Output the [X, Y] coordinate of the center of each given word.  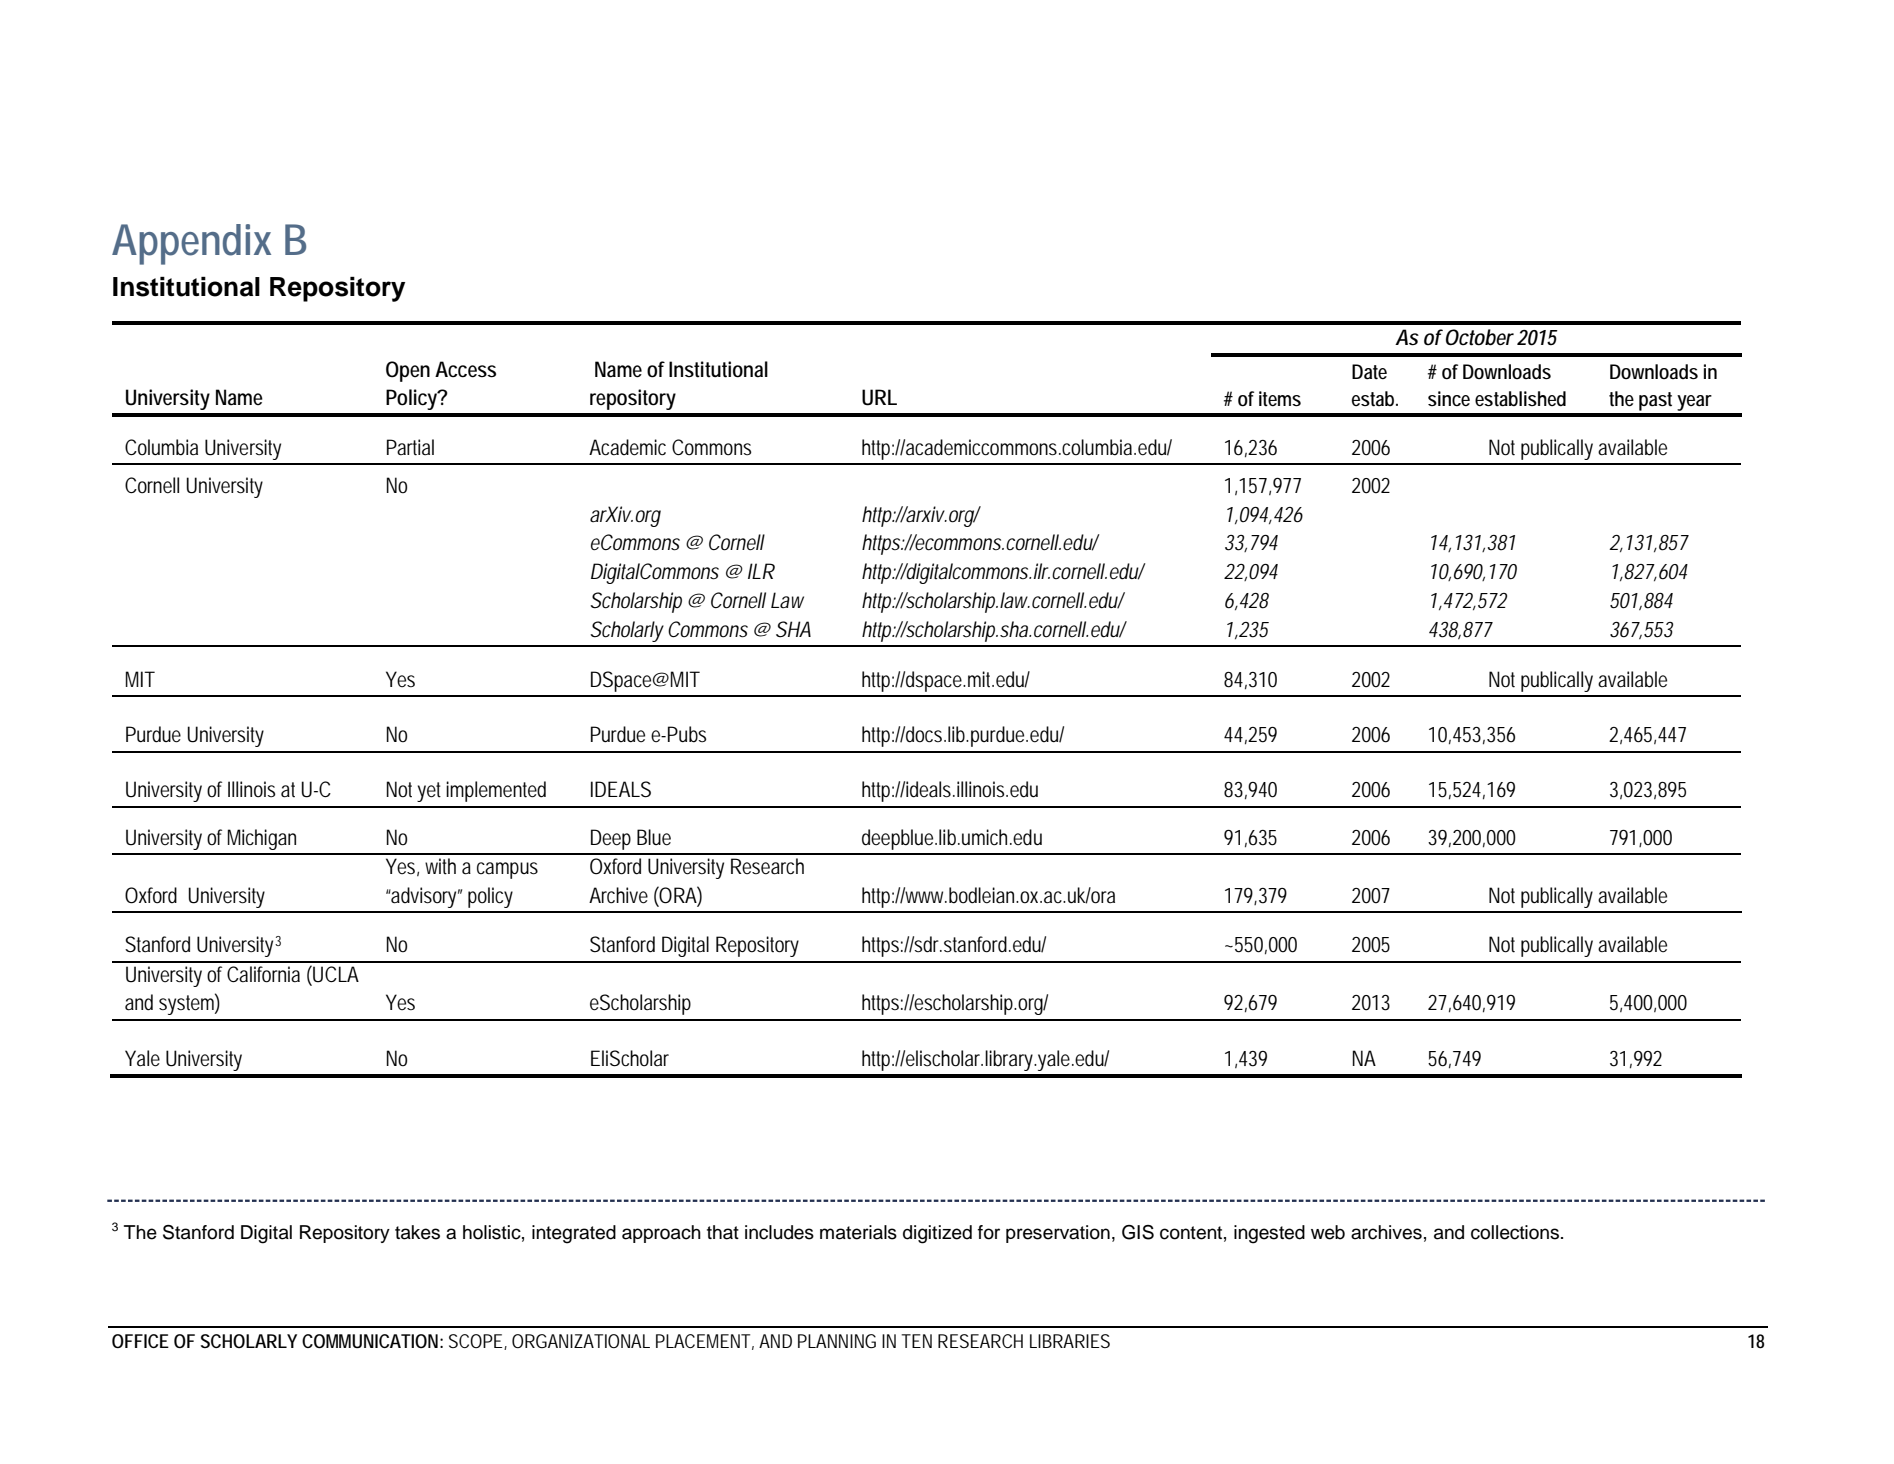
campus [507, 870]
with [440, 866]
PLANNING [837, 1341]
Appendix [191, 244]
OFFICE [140, 1341]
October [1480, 337]
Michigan [262, 839]
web [1328, 1232]
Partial [410, 447]
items [1280, 398]
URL [879, 397]
